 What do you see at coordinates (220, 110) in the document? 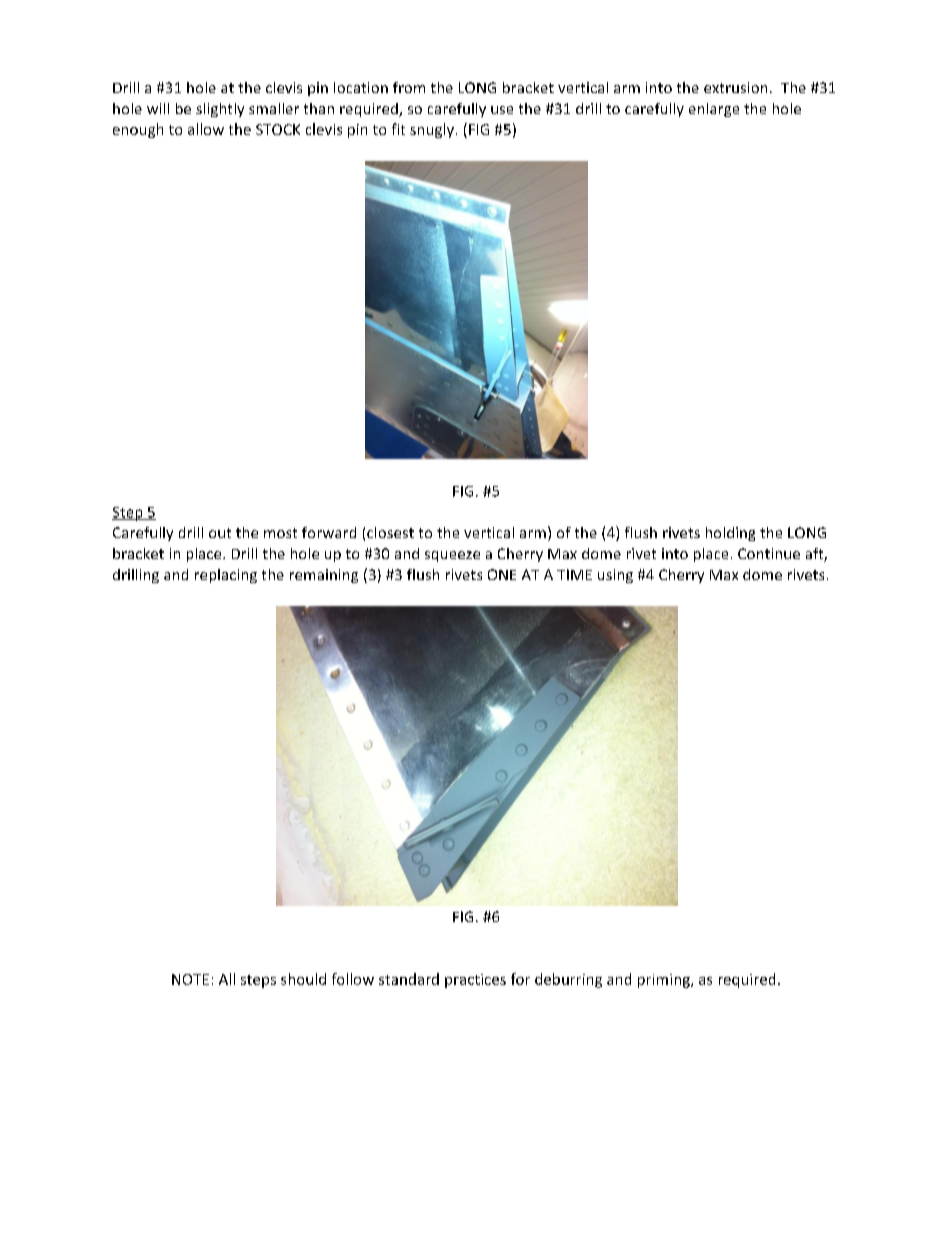
I see `slightly` at bounding box center [220, 110].
